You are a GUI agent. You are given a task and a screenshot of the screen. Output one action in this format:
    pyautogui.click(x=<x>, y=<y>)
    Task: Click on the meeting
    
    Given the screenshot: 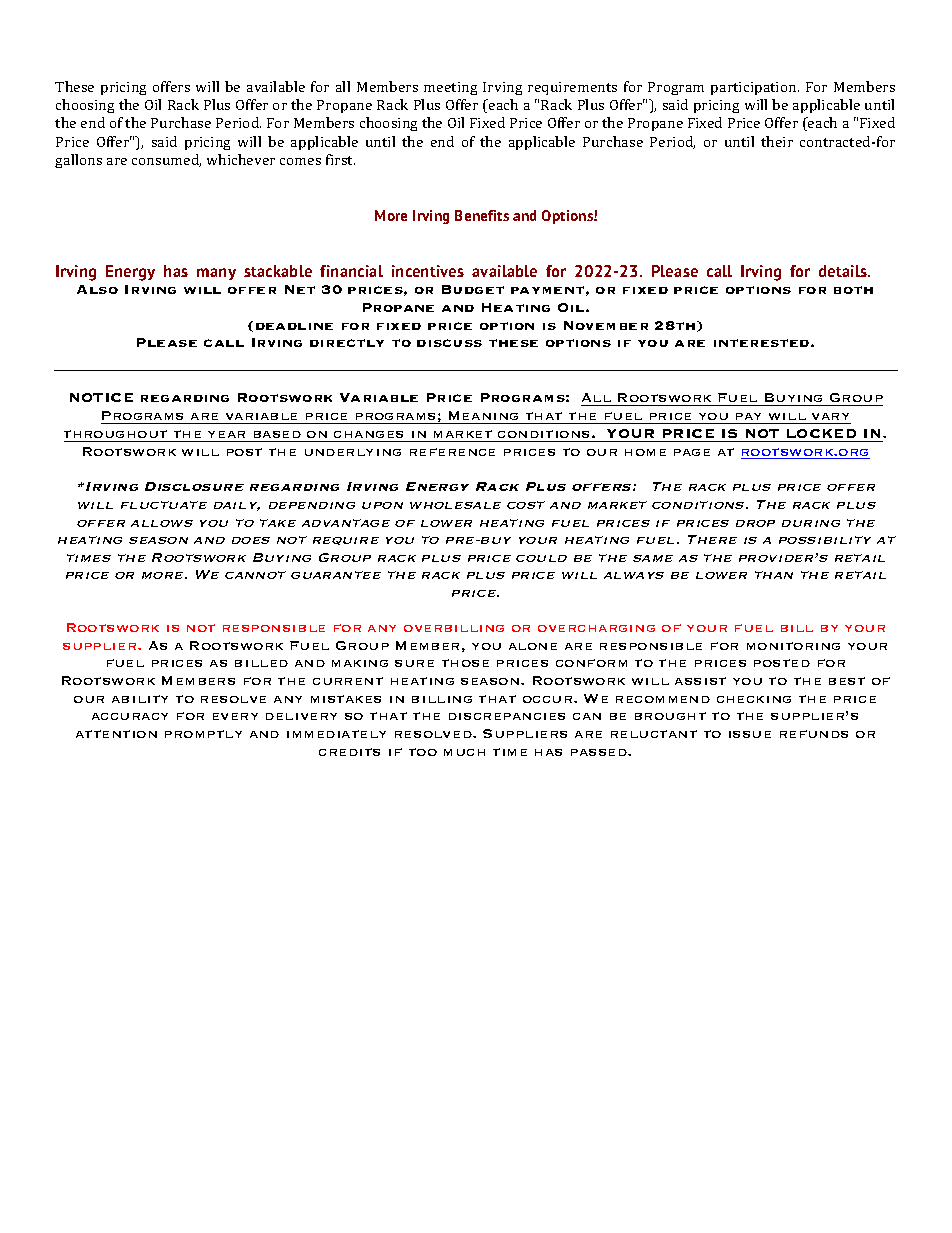 What is the action you would take?
    pyautogui.click(x=450, y=88)
